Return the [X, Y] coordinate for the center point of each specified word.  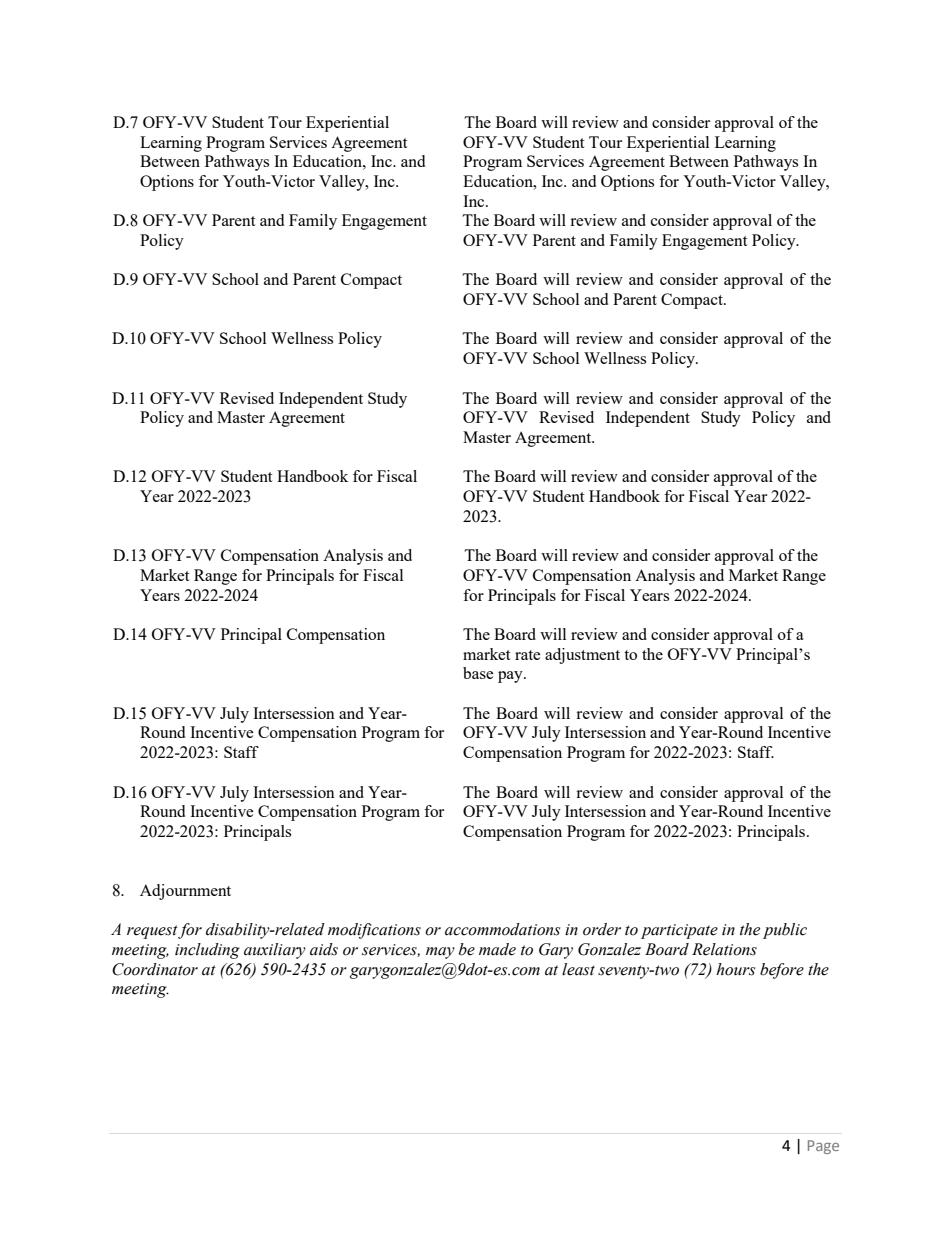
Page [823, 1147]
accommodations [502, 929]
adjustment [582, 656]
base [478, 673]
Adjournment [185, 892]
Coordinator [155, 969]
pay [511, 677]
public [785, 931]
